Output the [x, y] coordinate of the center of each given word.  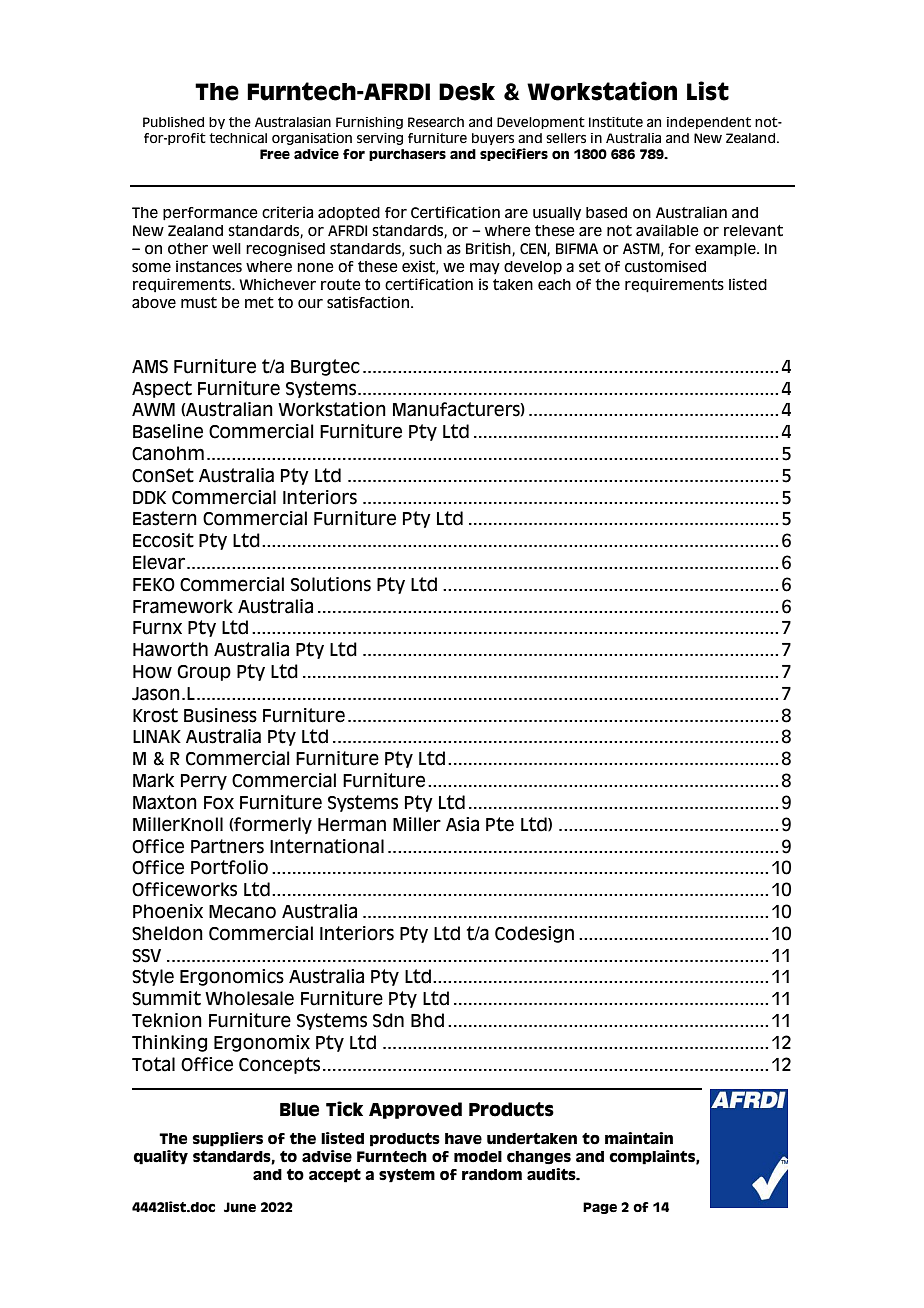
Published [173, 122]
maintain [639, 1138]
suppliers [227, 1139]
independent [709, 123]
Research [436, 122]
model [478, 1157]
